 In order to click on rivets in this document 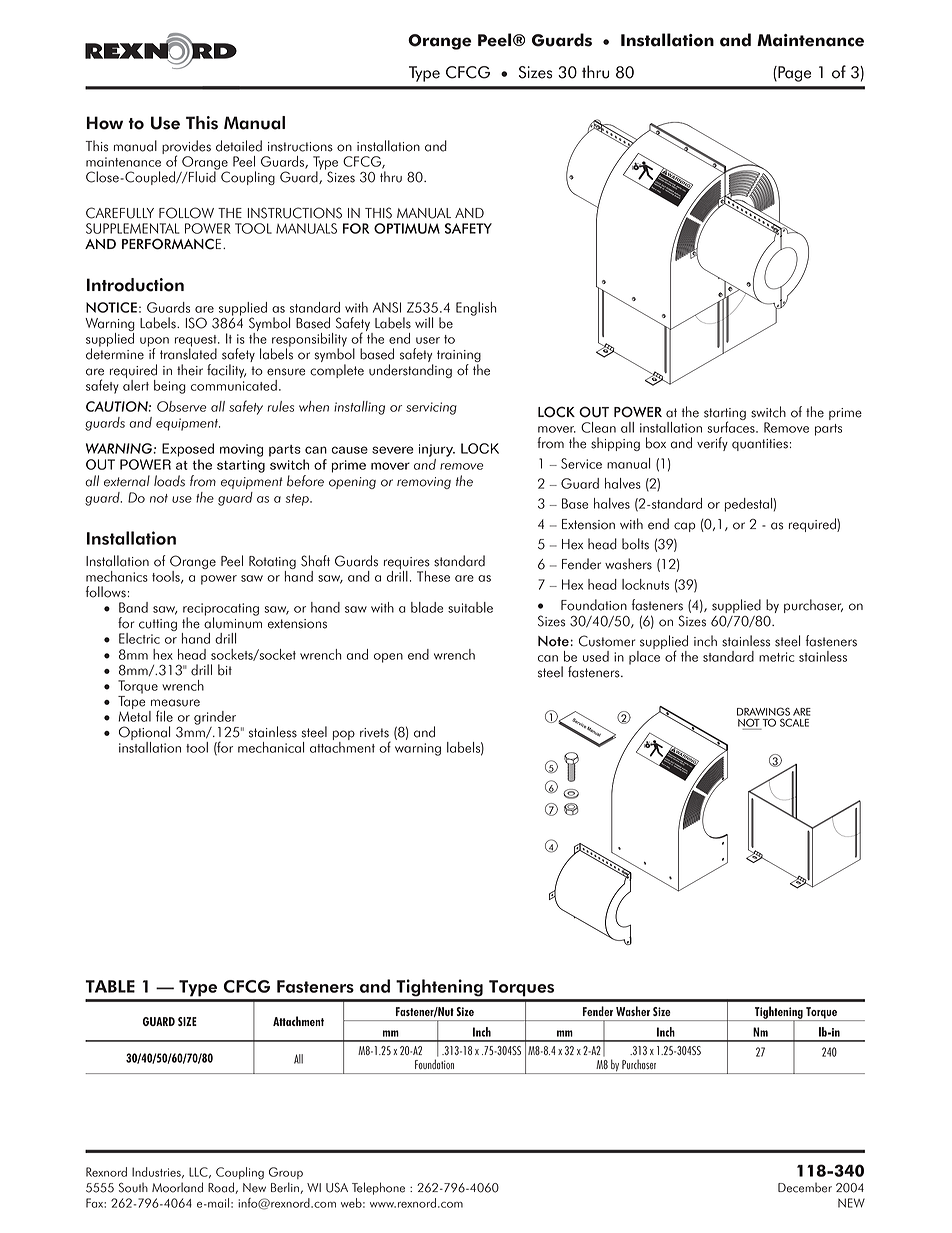, I will do `click(374, 733)`.
